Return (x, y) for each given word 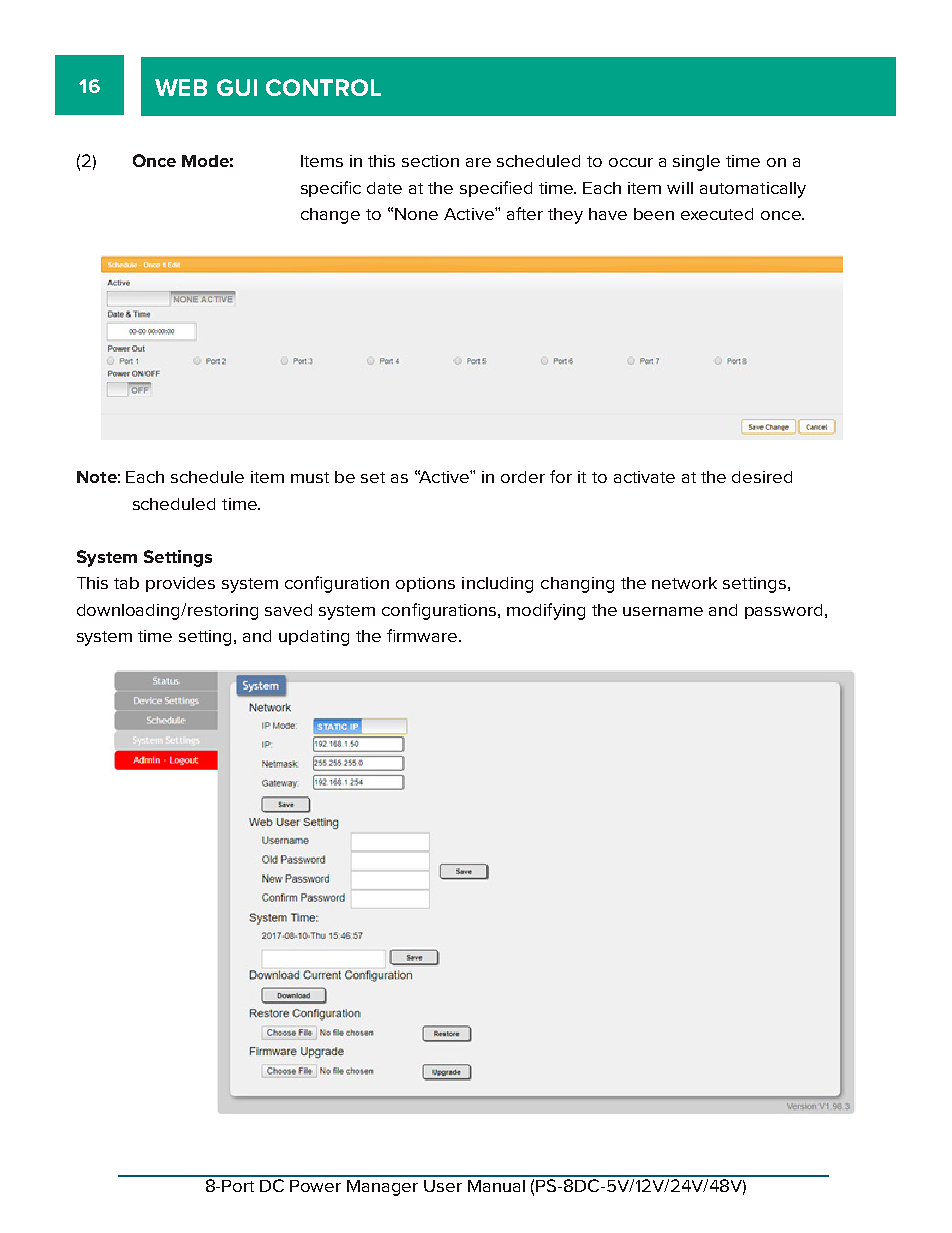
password (783, 611)
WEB (181, 87)
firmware (423, 635)
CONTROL (323, 87)
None (416, 214)
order (523, 477)
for (561, 476)
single (696, 163)
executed (717, 214)
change (330, 216)
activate (644, 477)
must (310, 477)
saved (288, 610)
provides (180, 584)
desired (762, 477)
